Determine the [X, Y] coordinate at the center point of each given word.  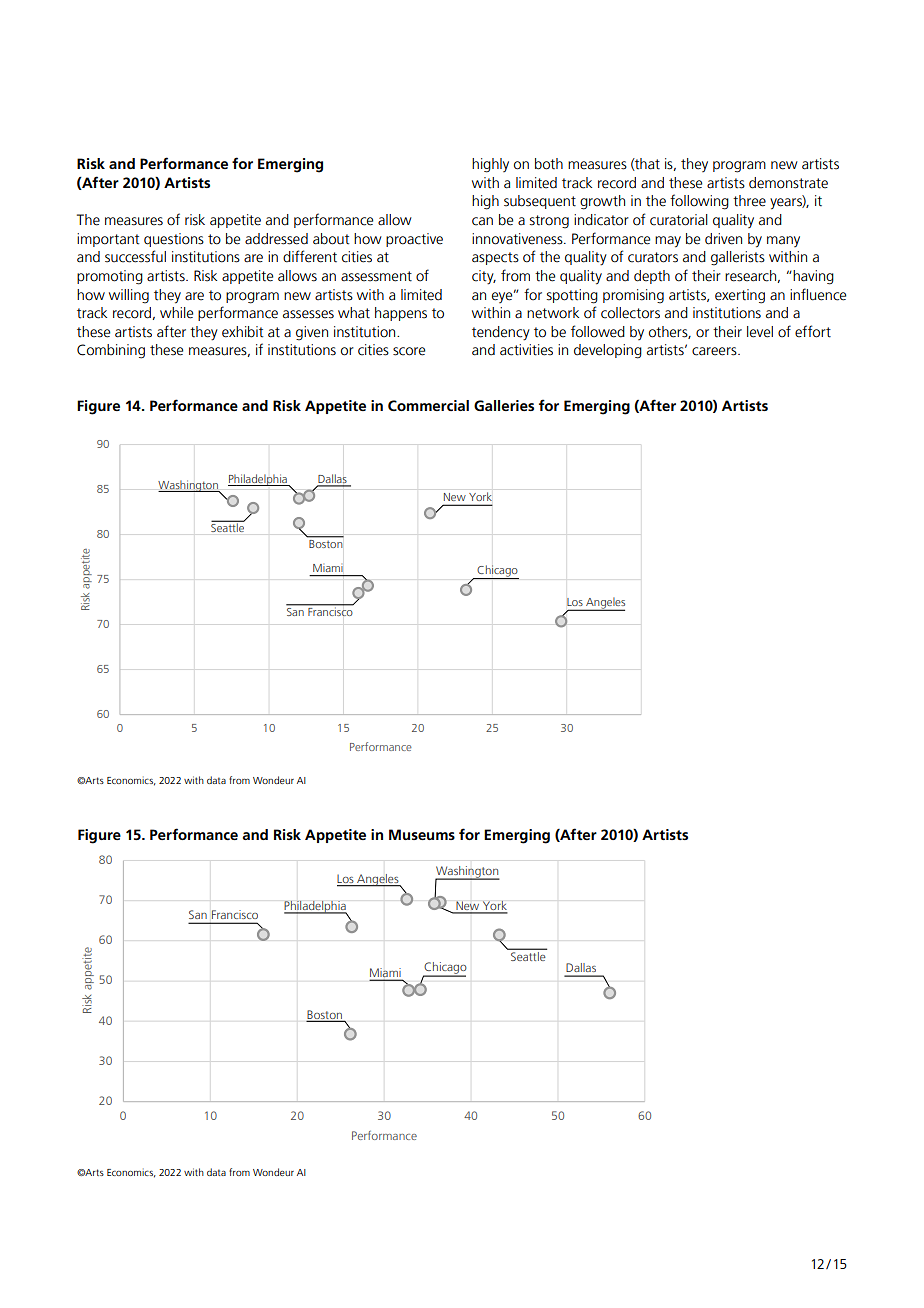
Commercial [428, 405]
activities [526, 350]
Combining [111, 351]
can [482, 221]
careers [715, 351]
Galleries [504, 405]
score [409, 351]
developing [608, 351]
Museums [422, 834]
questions [174, 240]
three [749, 201]
